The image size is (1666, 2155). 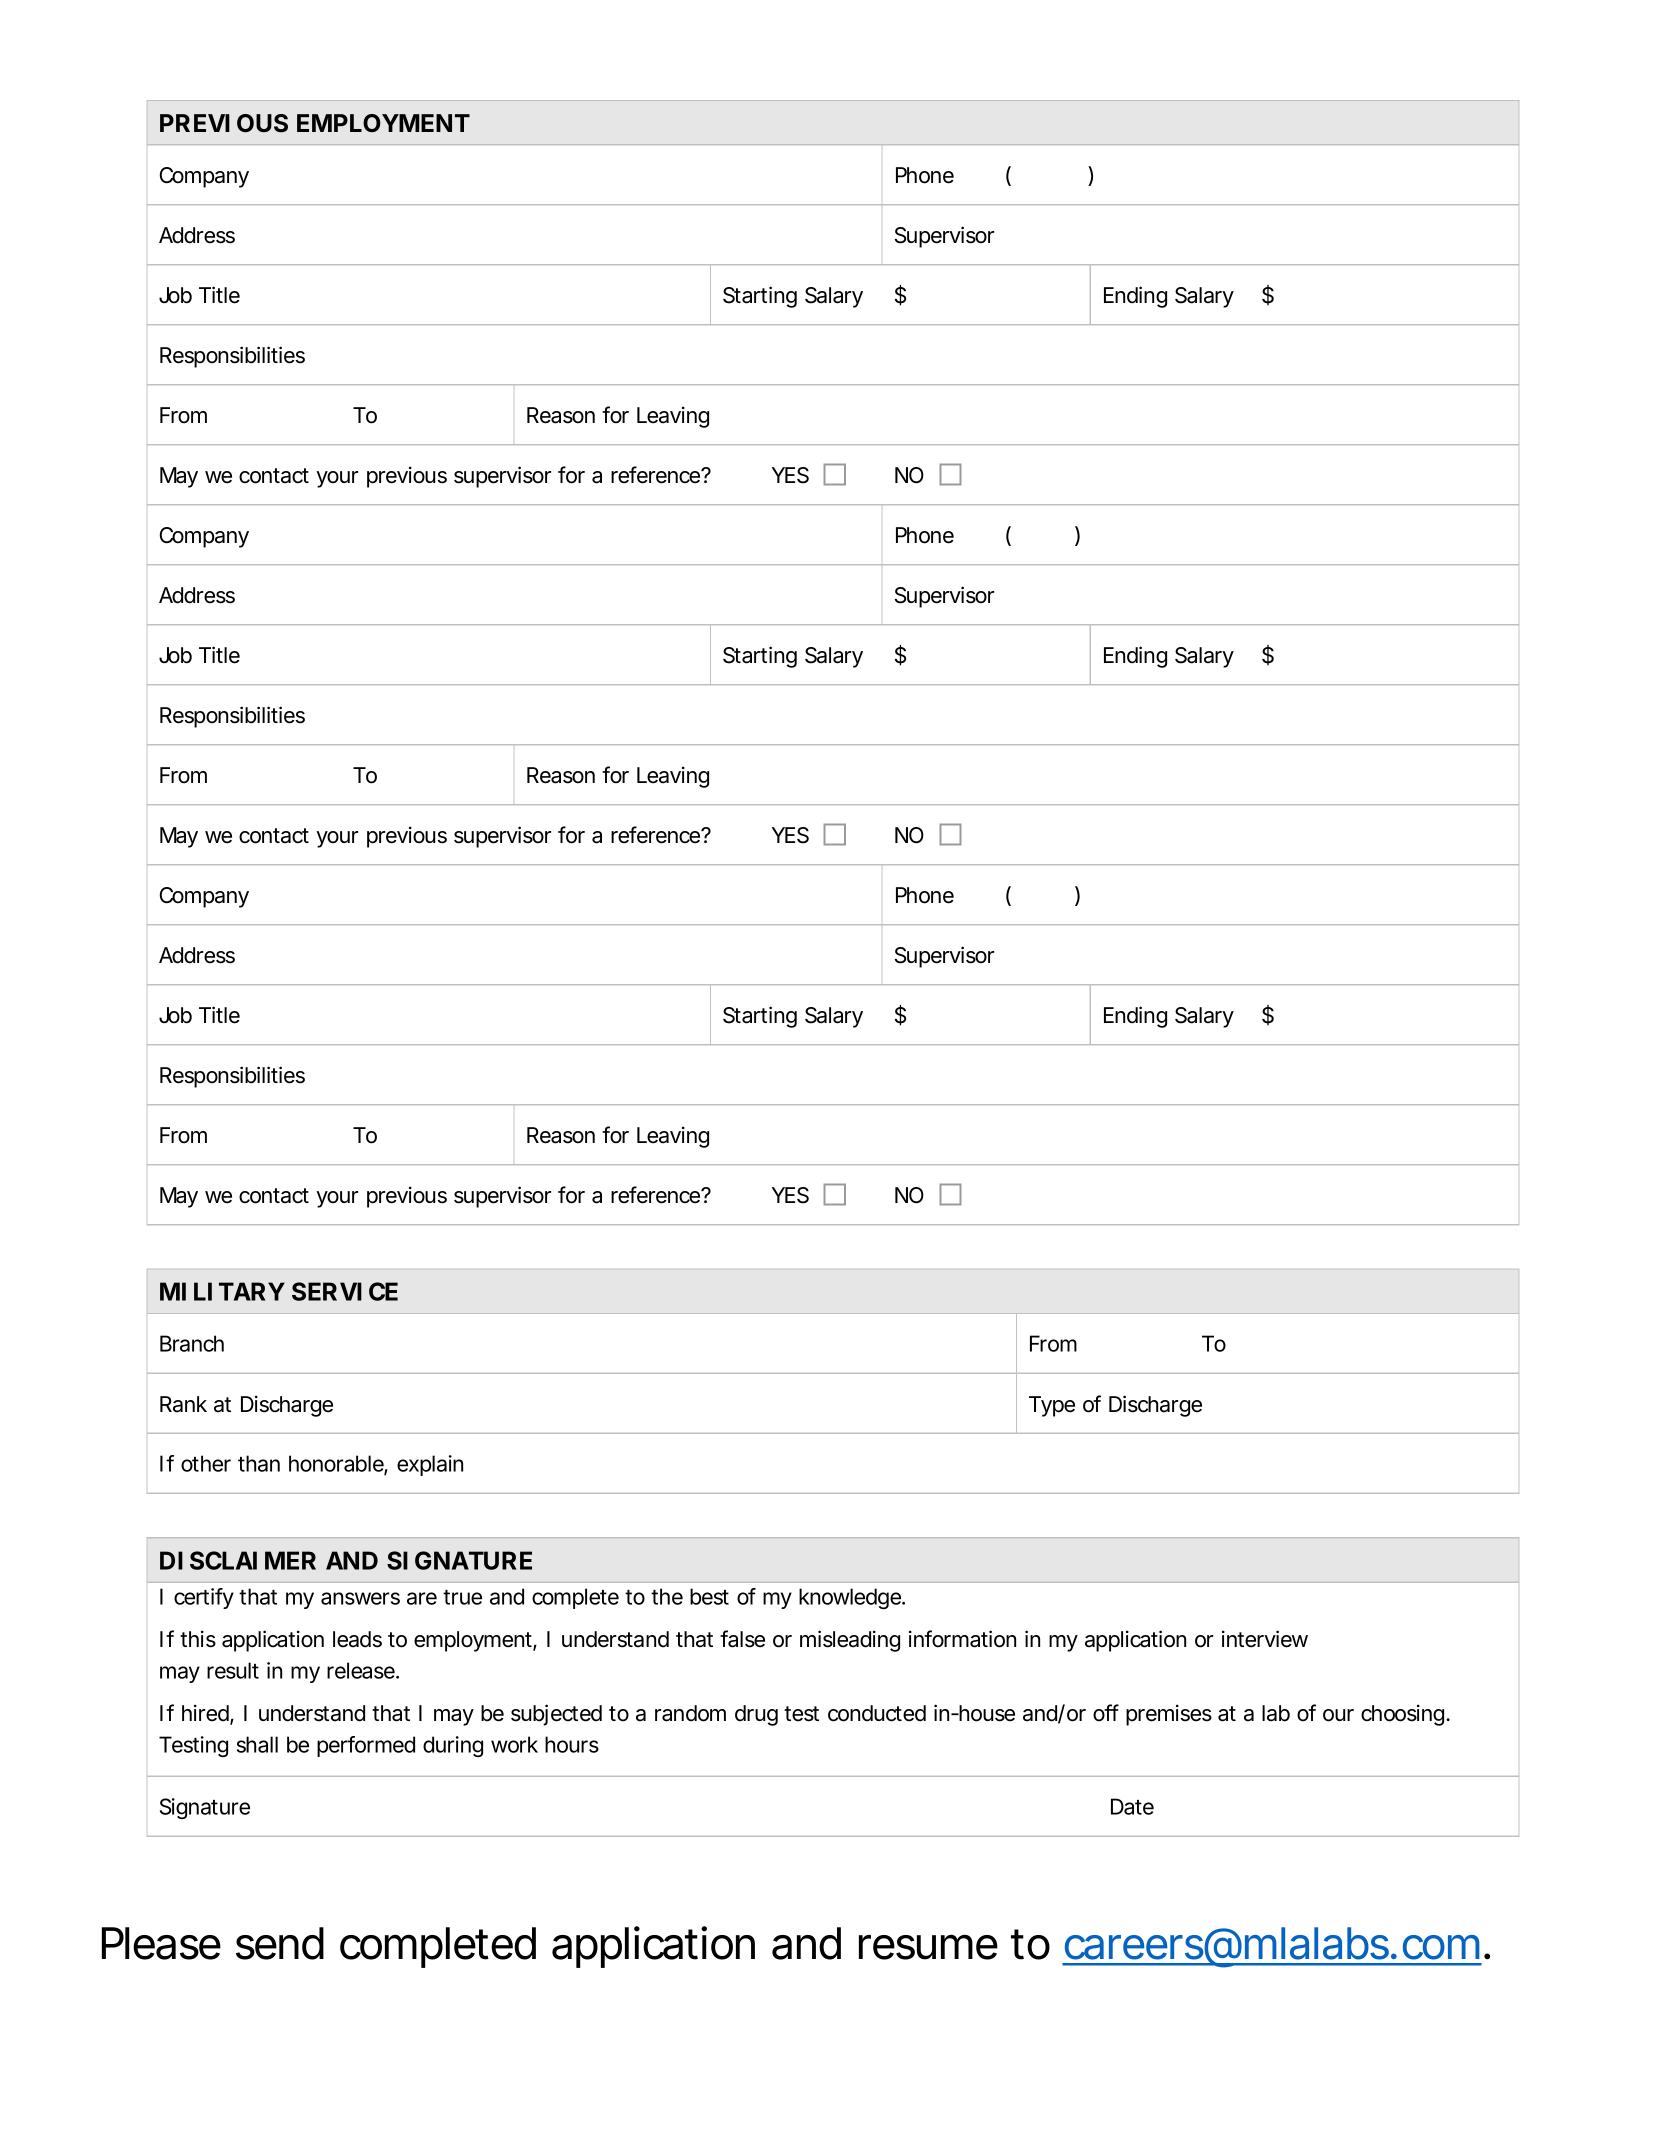 What do you see at coordinates (345, 1291) in the screenshot?
I see `SERVICE` at bounding box center [345, 1291].
